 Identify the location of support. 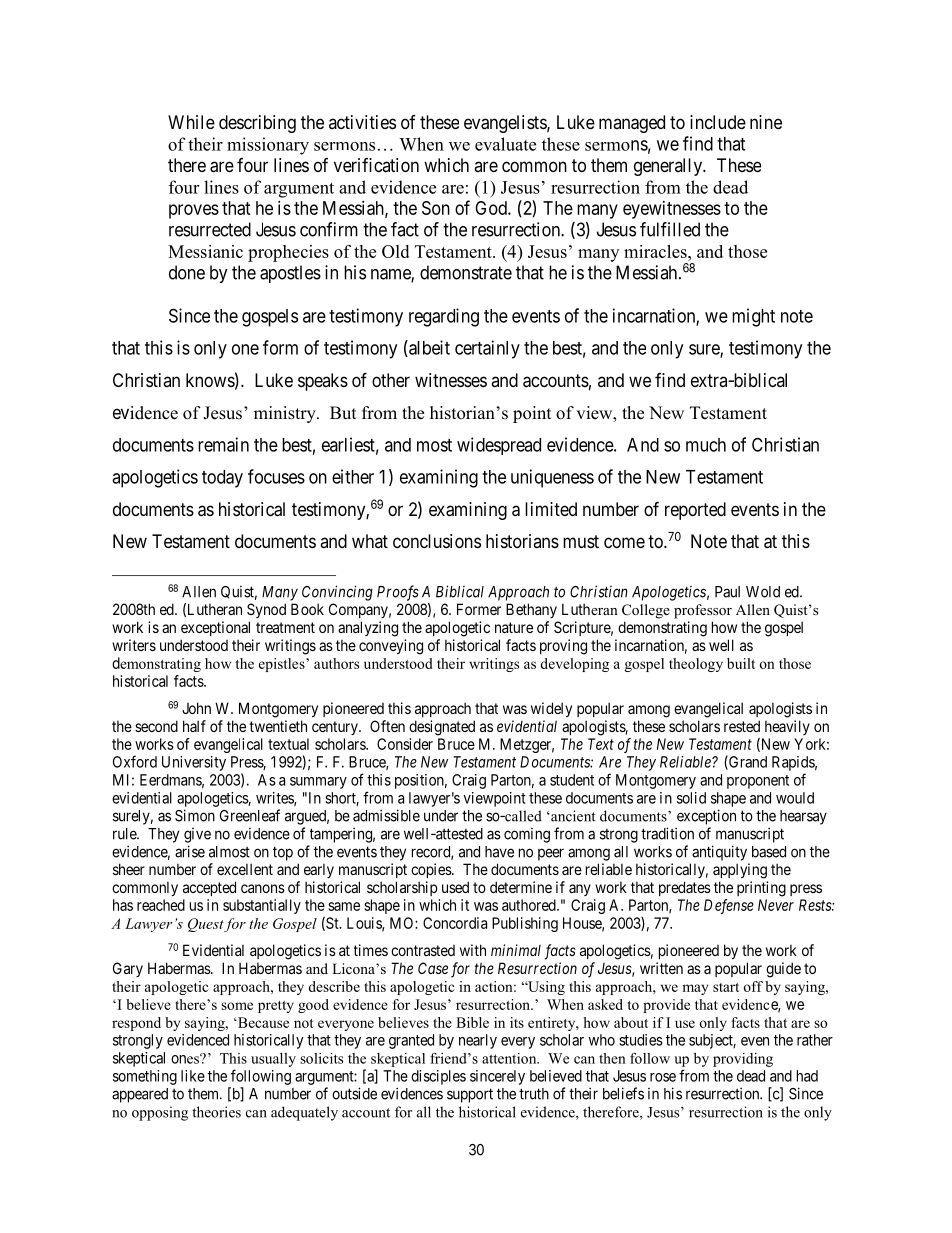
(470, 1095).
